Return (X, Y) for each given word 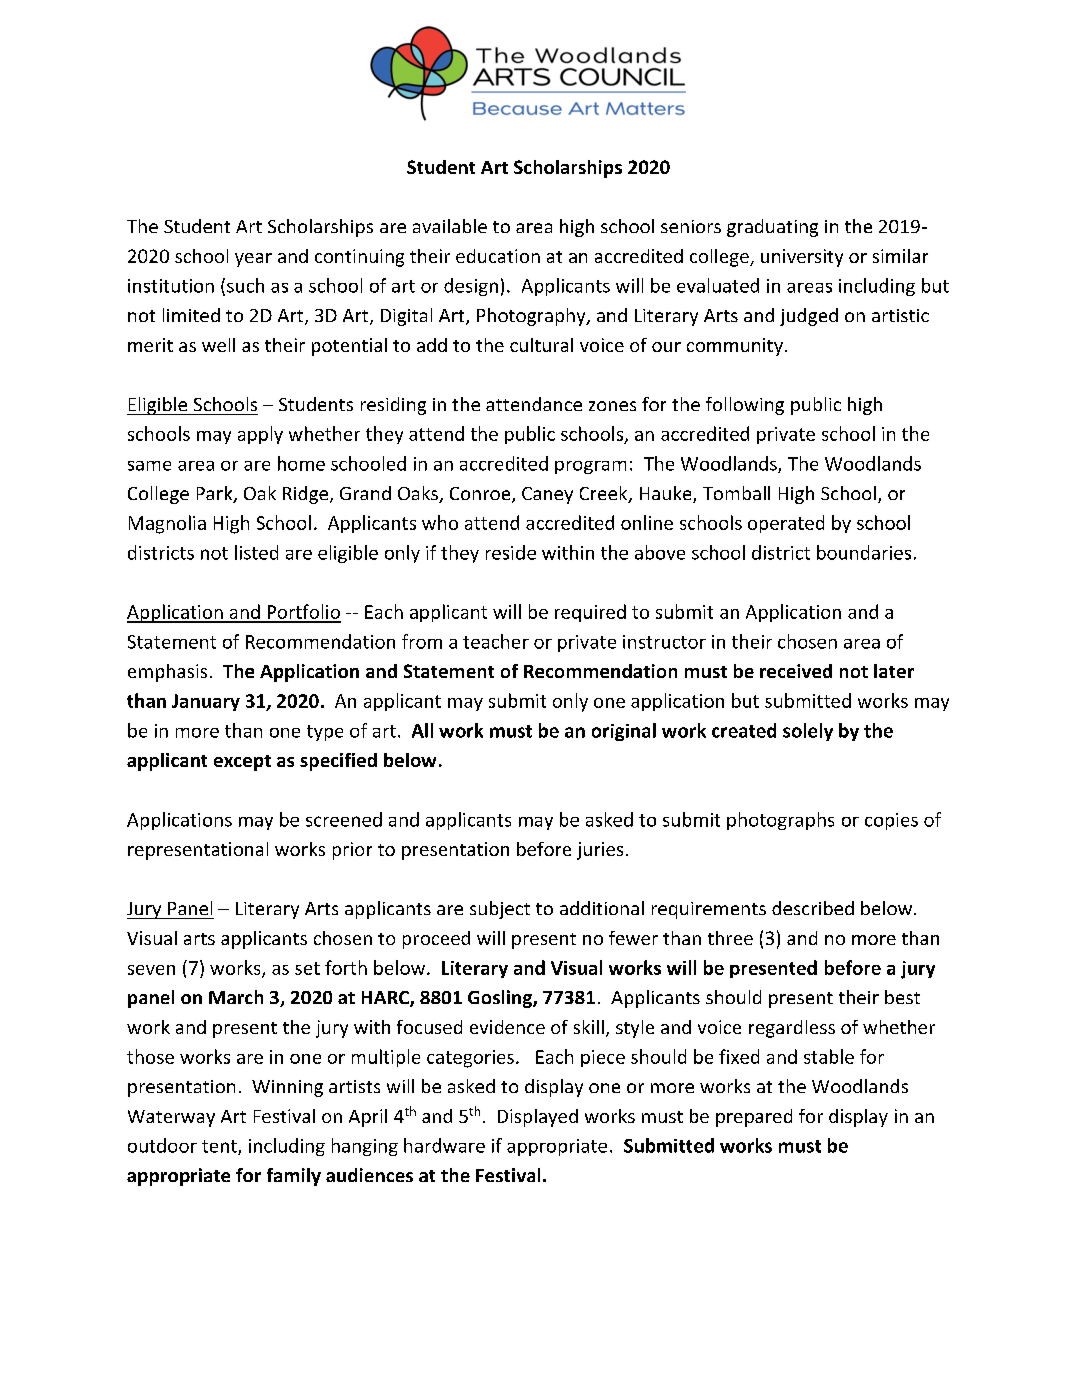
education (498, 256)
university (802, 258)
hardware (444, 1145)
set (307, 968)
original (624, 732)
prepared (754, 1118)
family (294, 1177)
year (253, 260)
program (590, 467)
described (813, 908)
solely (808, 732)
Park (216, 494)
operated (786, 524)
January (206, 702)
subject (500, 910)
